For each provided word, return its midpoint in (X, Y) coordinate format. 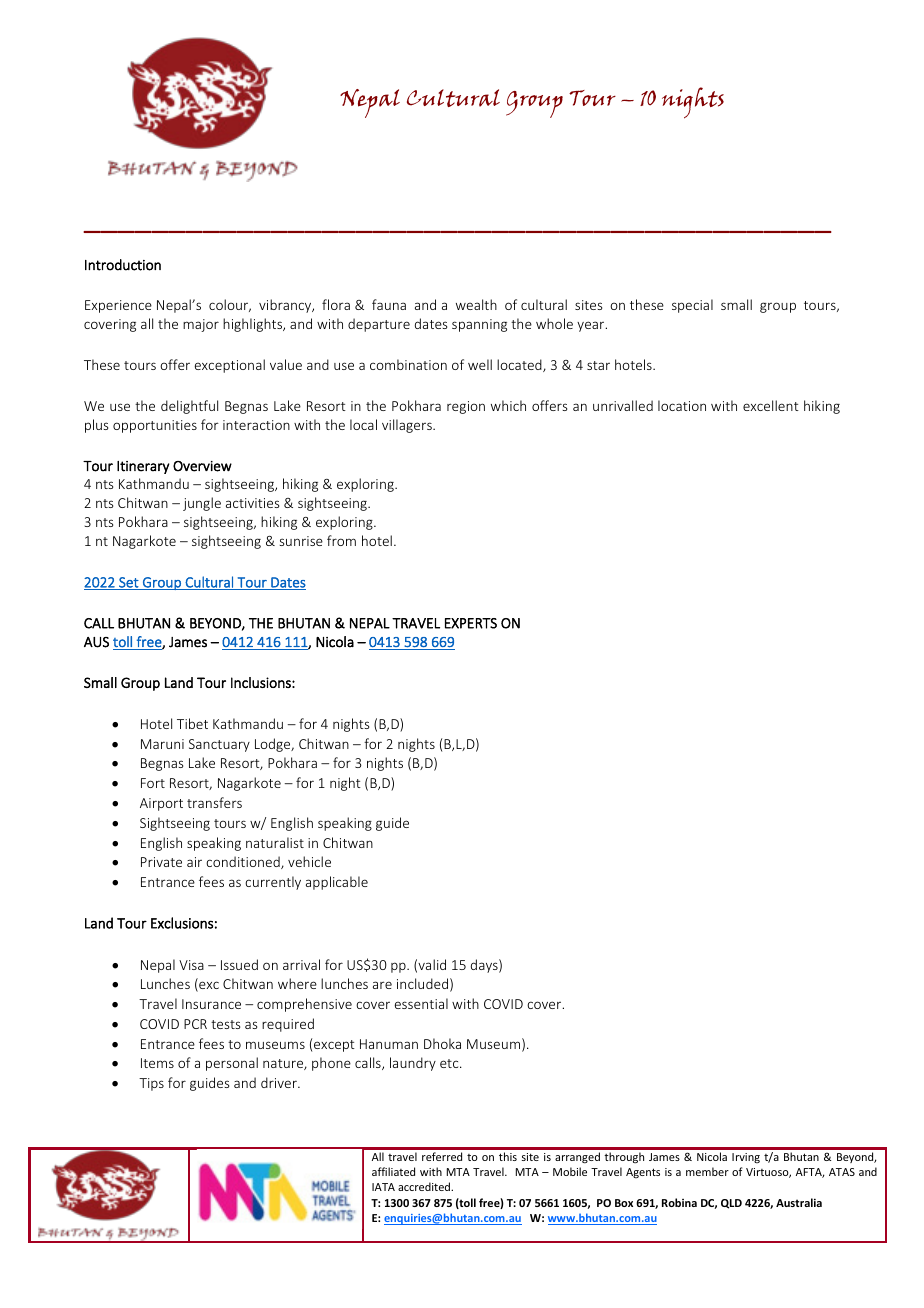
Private (161, 862)
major (201, 325)
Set (129, 583)
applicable (337, 883)
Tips (151, 1084)
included (422, 983)
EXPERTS (471, 623)
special (692, 306)
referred (442, 1156)
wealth (476, 304)
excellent (771, 405)
